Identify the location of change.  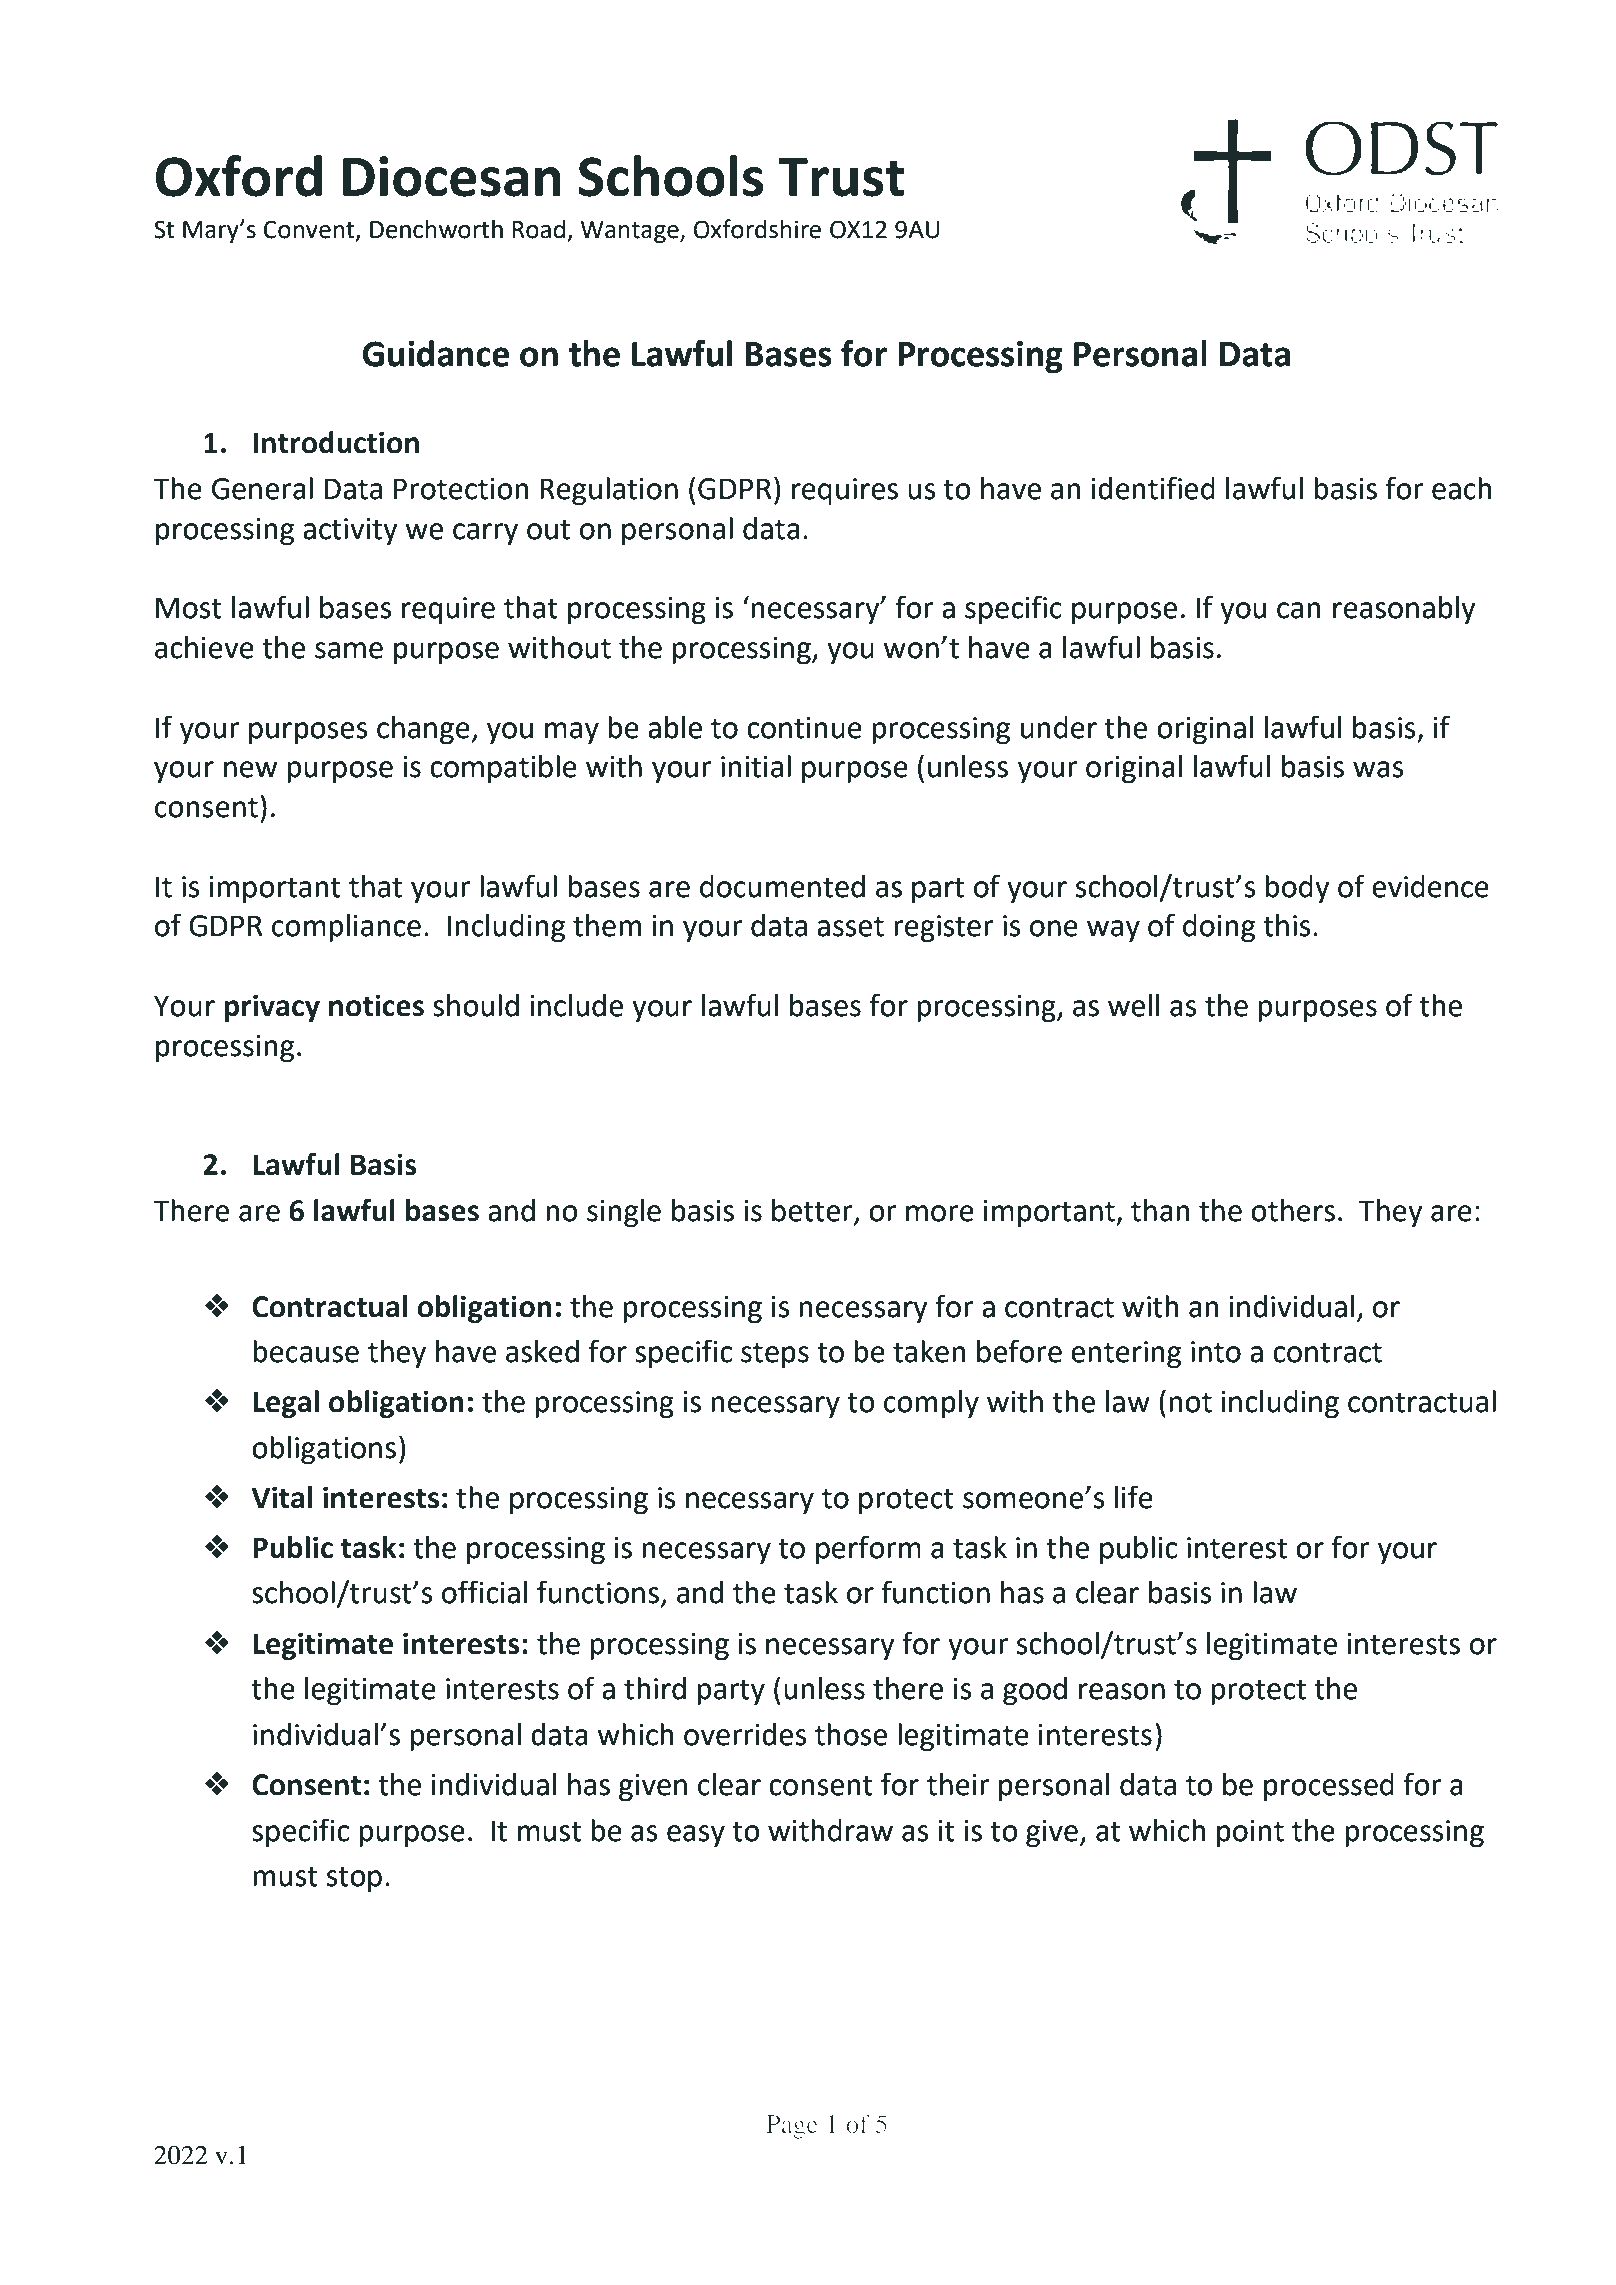
(423, 730).
